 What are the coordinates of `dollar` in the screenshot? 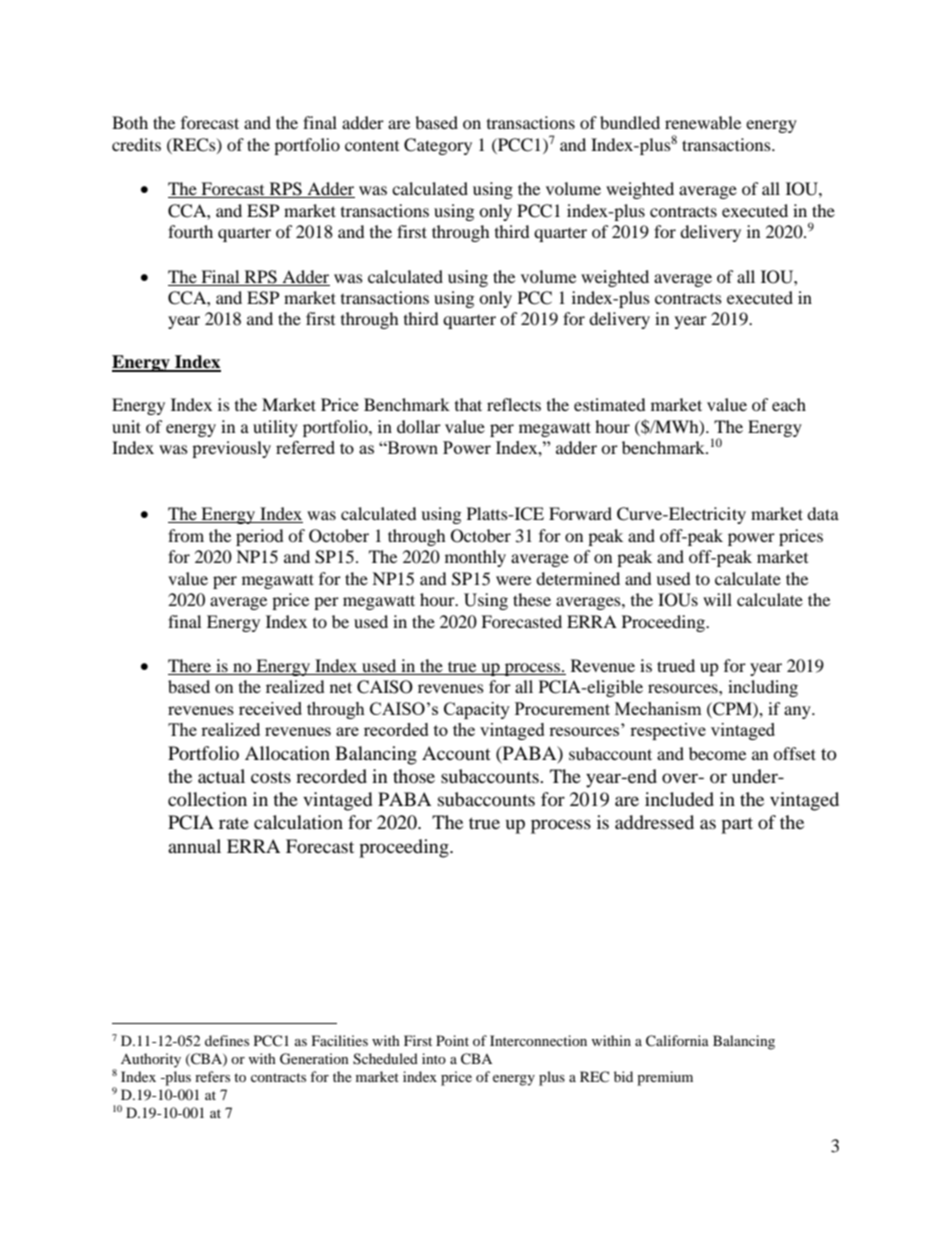 It's located at (419, 426).
